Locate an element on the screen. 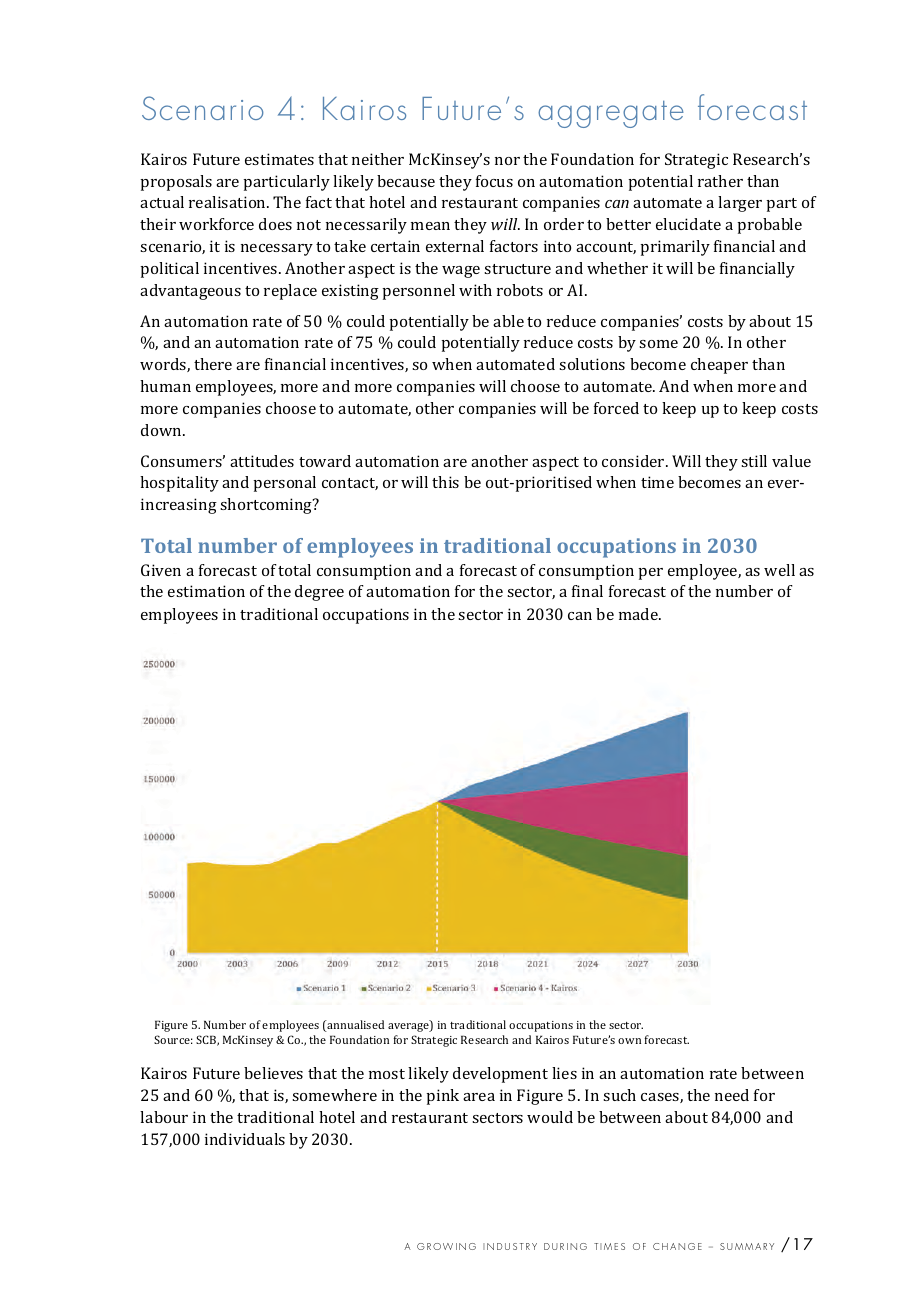  CHANGE is located at coordinates (677, 1246).
